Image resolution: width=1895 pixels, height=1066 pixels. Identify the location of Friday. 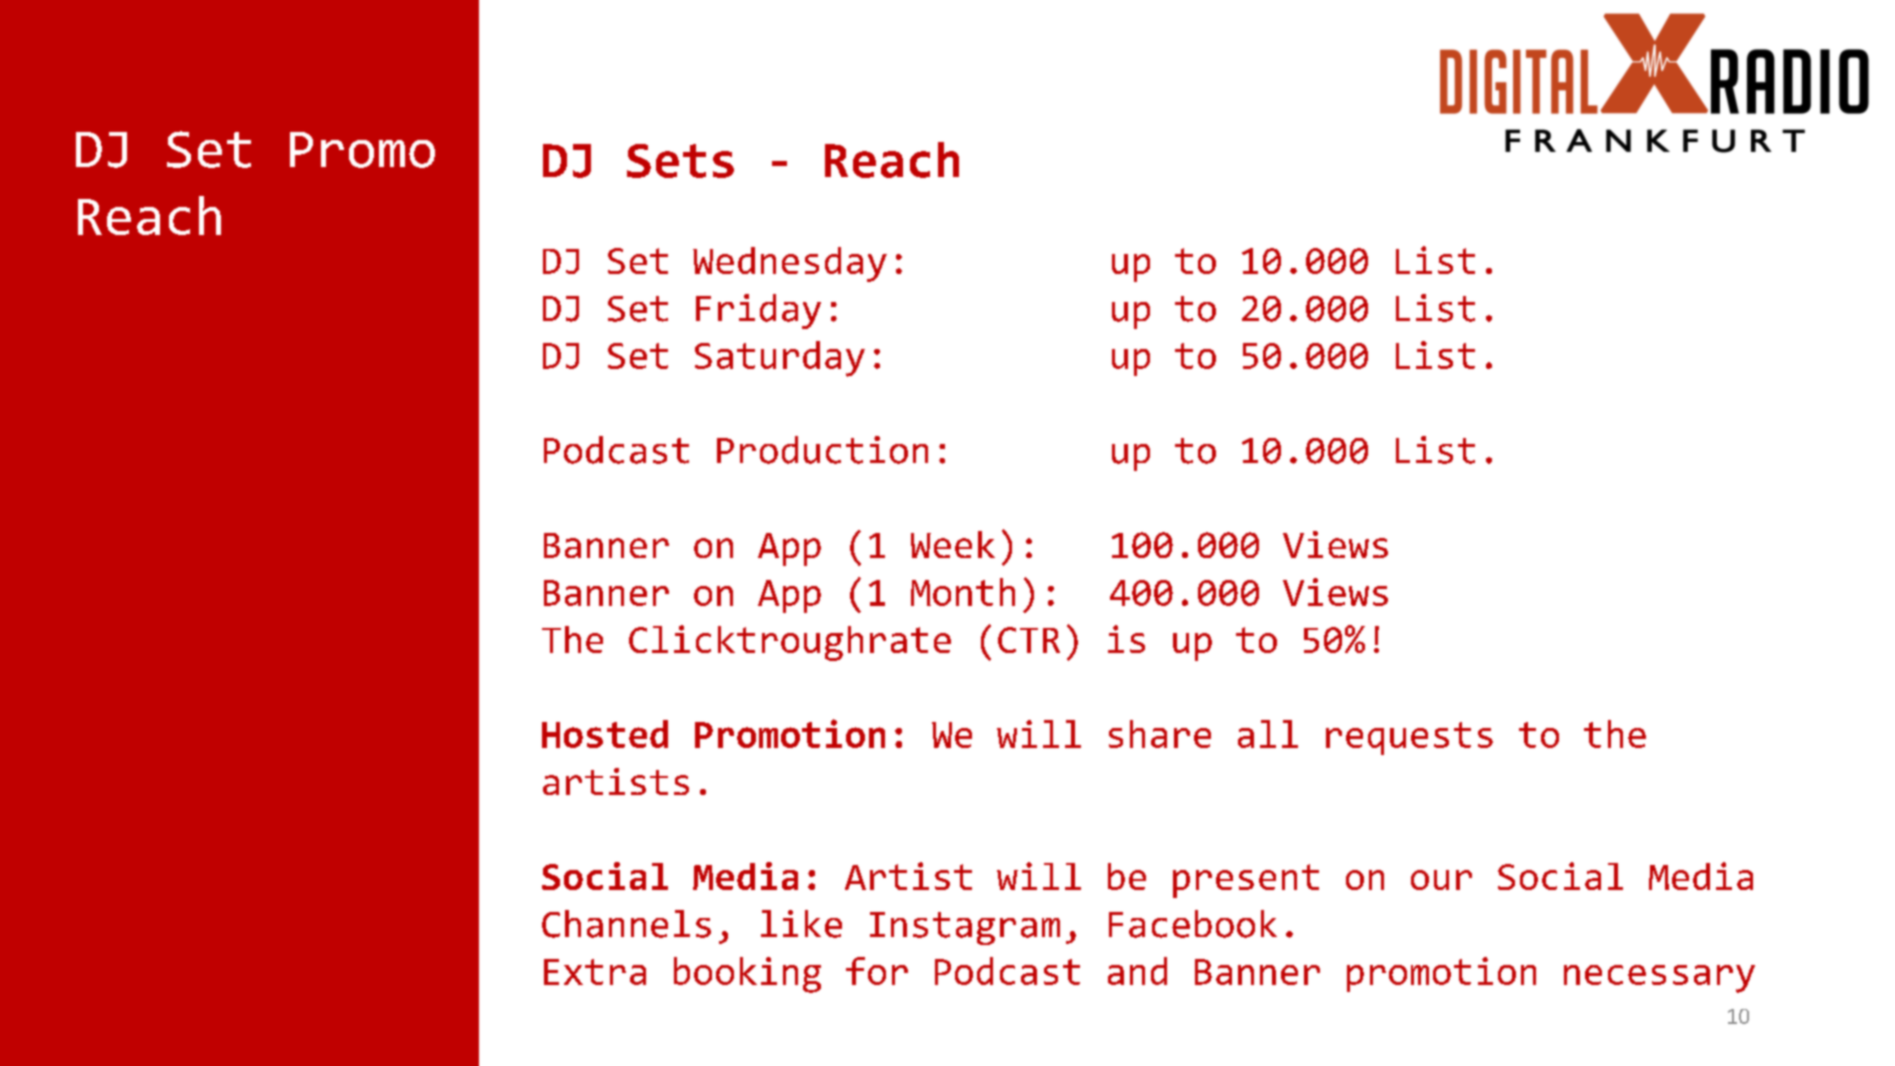
(758, 311).
